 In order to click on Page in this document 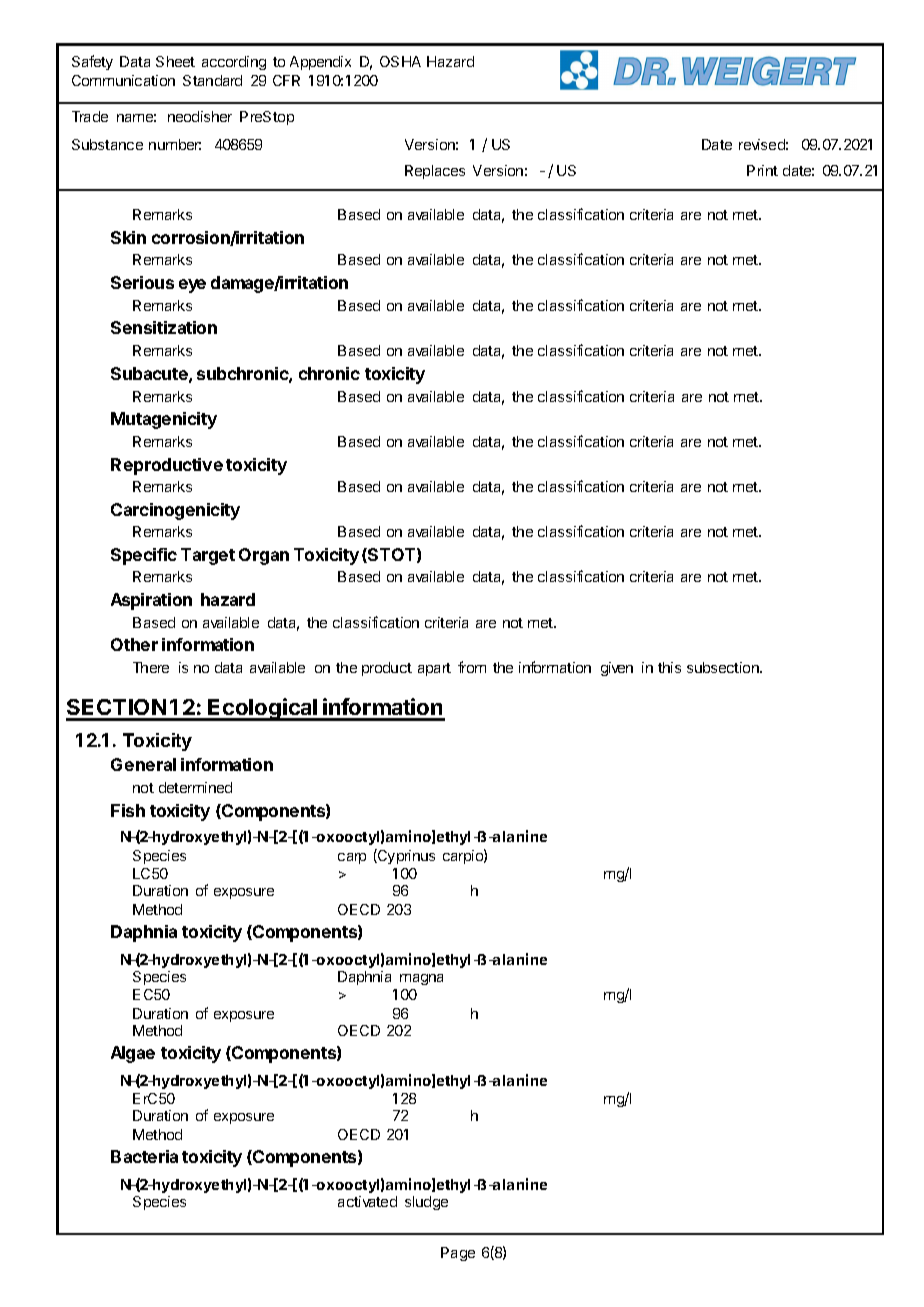, I will do `click(458, 1254)`.
